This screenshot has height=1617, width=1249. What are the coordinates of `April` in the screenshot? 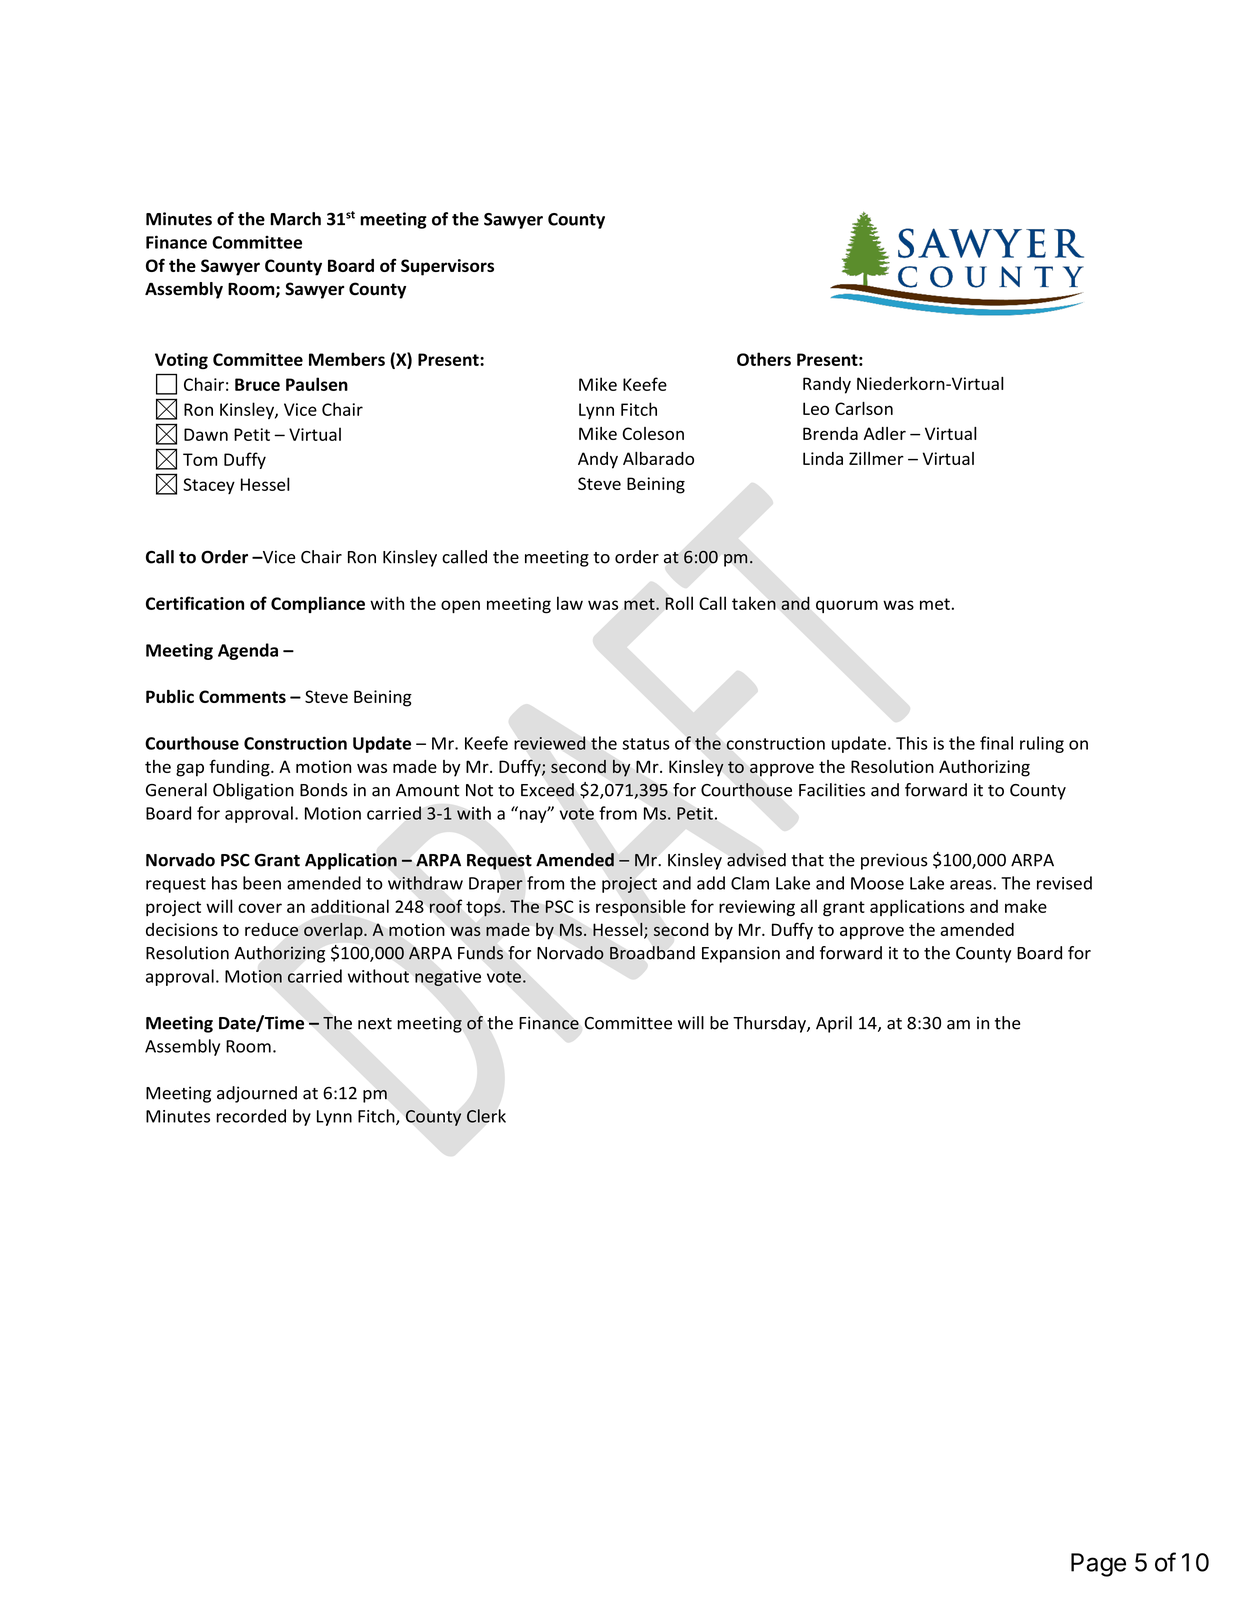 It's located at (834, 1024).
